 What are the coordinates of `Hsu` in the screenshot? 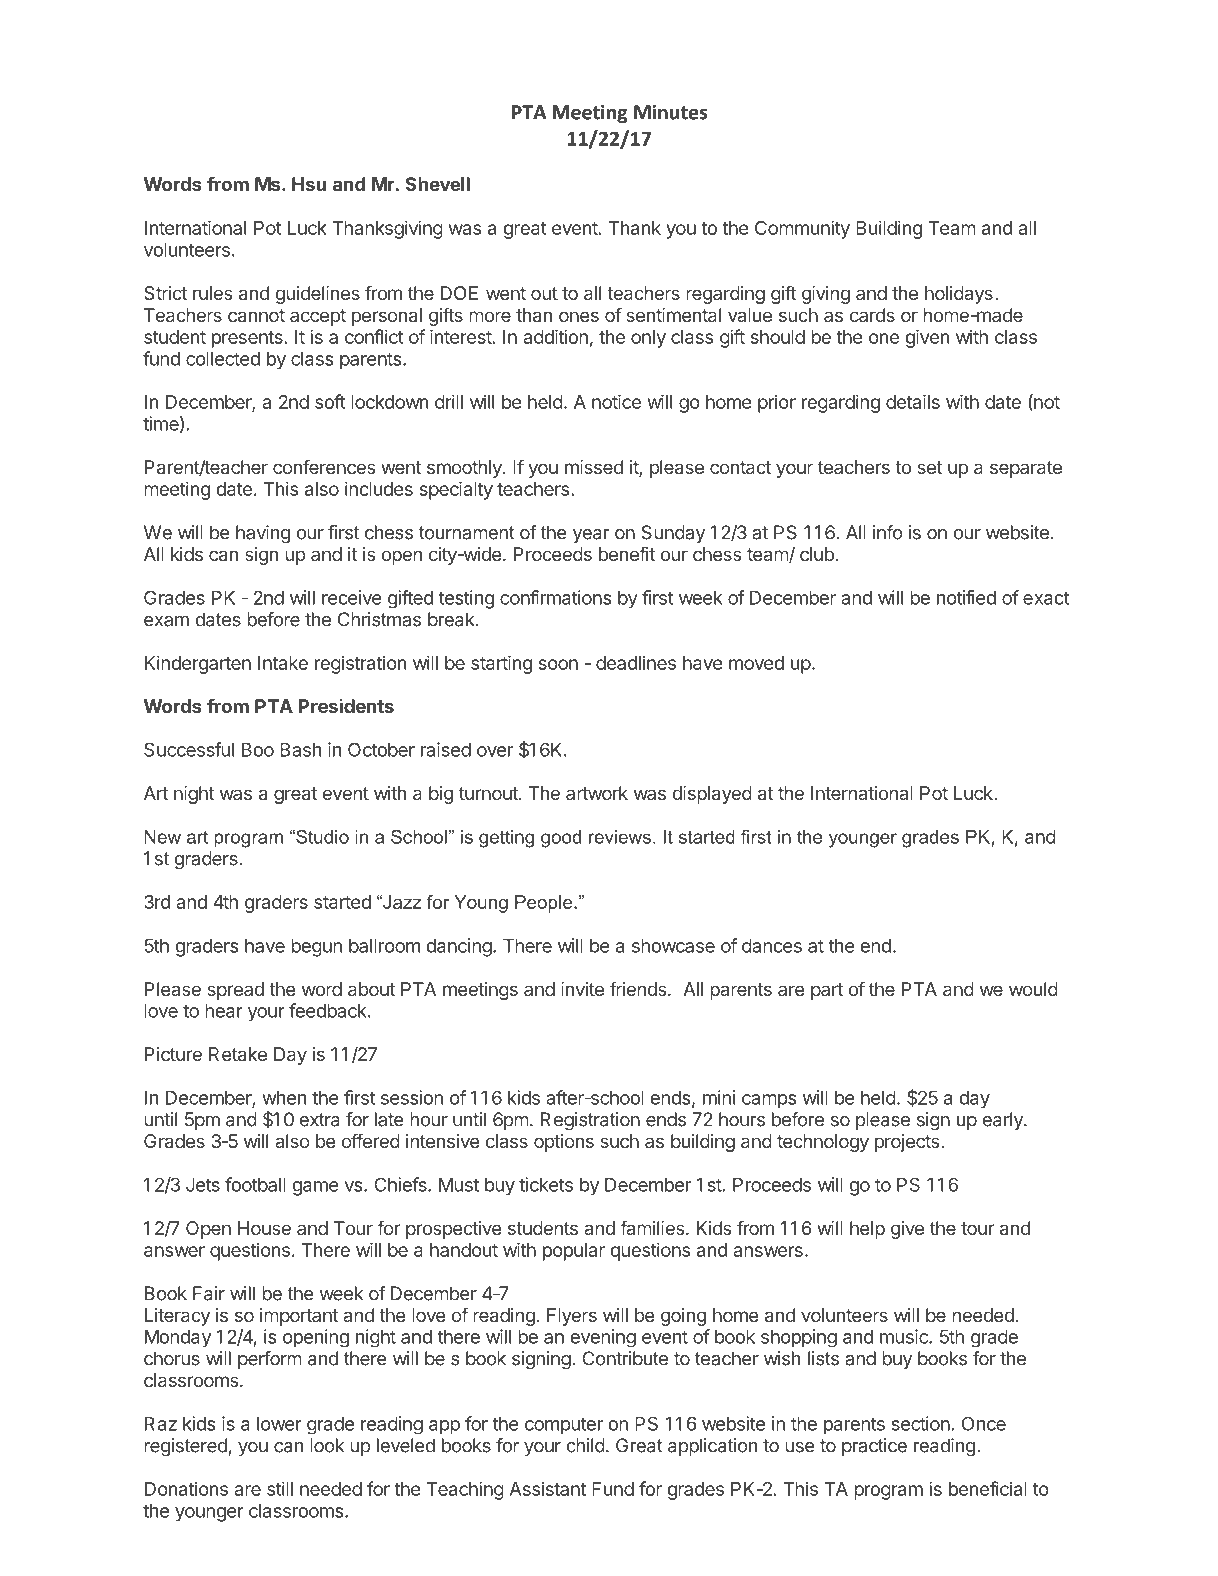 It's located at (309, 184).
